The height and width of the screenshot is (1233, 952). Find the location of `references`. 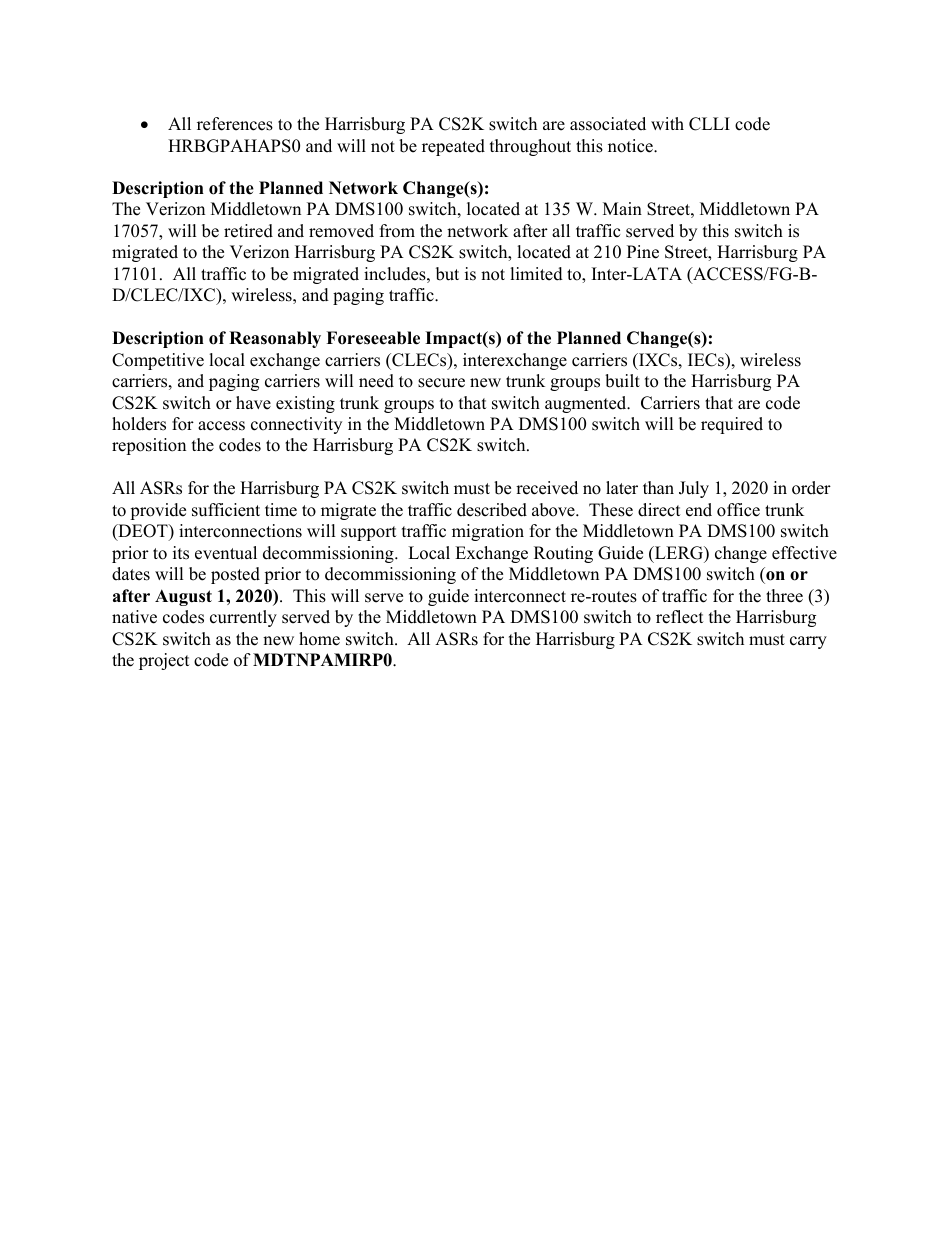

references is located at coordinates (235, 124).
